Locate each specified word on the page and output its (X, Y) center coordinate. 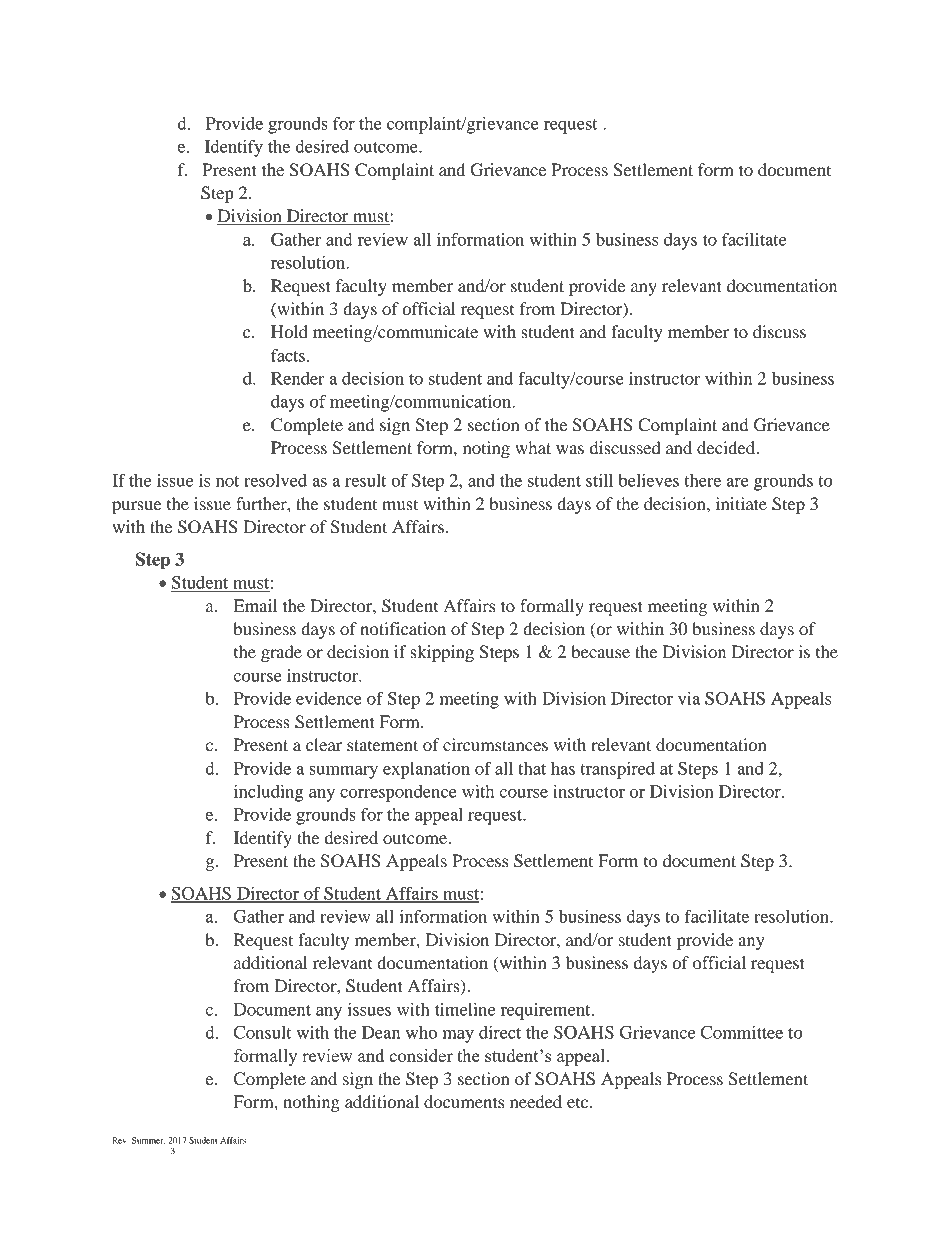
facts (288, 355)
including (268, 793)
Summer (148, 1141)
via (689, 698)
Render (298, 378)
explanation (426, 770)
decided (727, 447)
